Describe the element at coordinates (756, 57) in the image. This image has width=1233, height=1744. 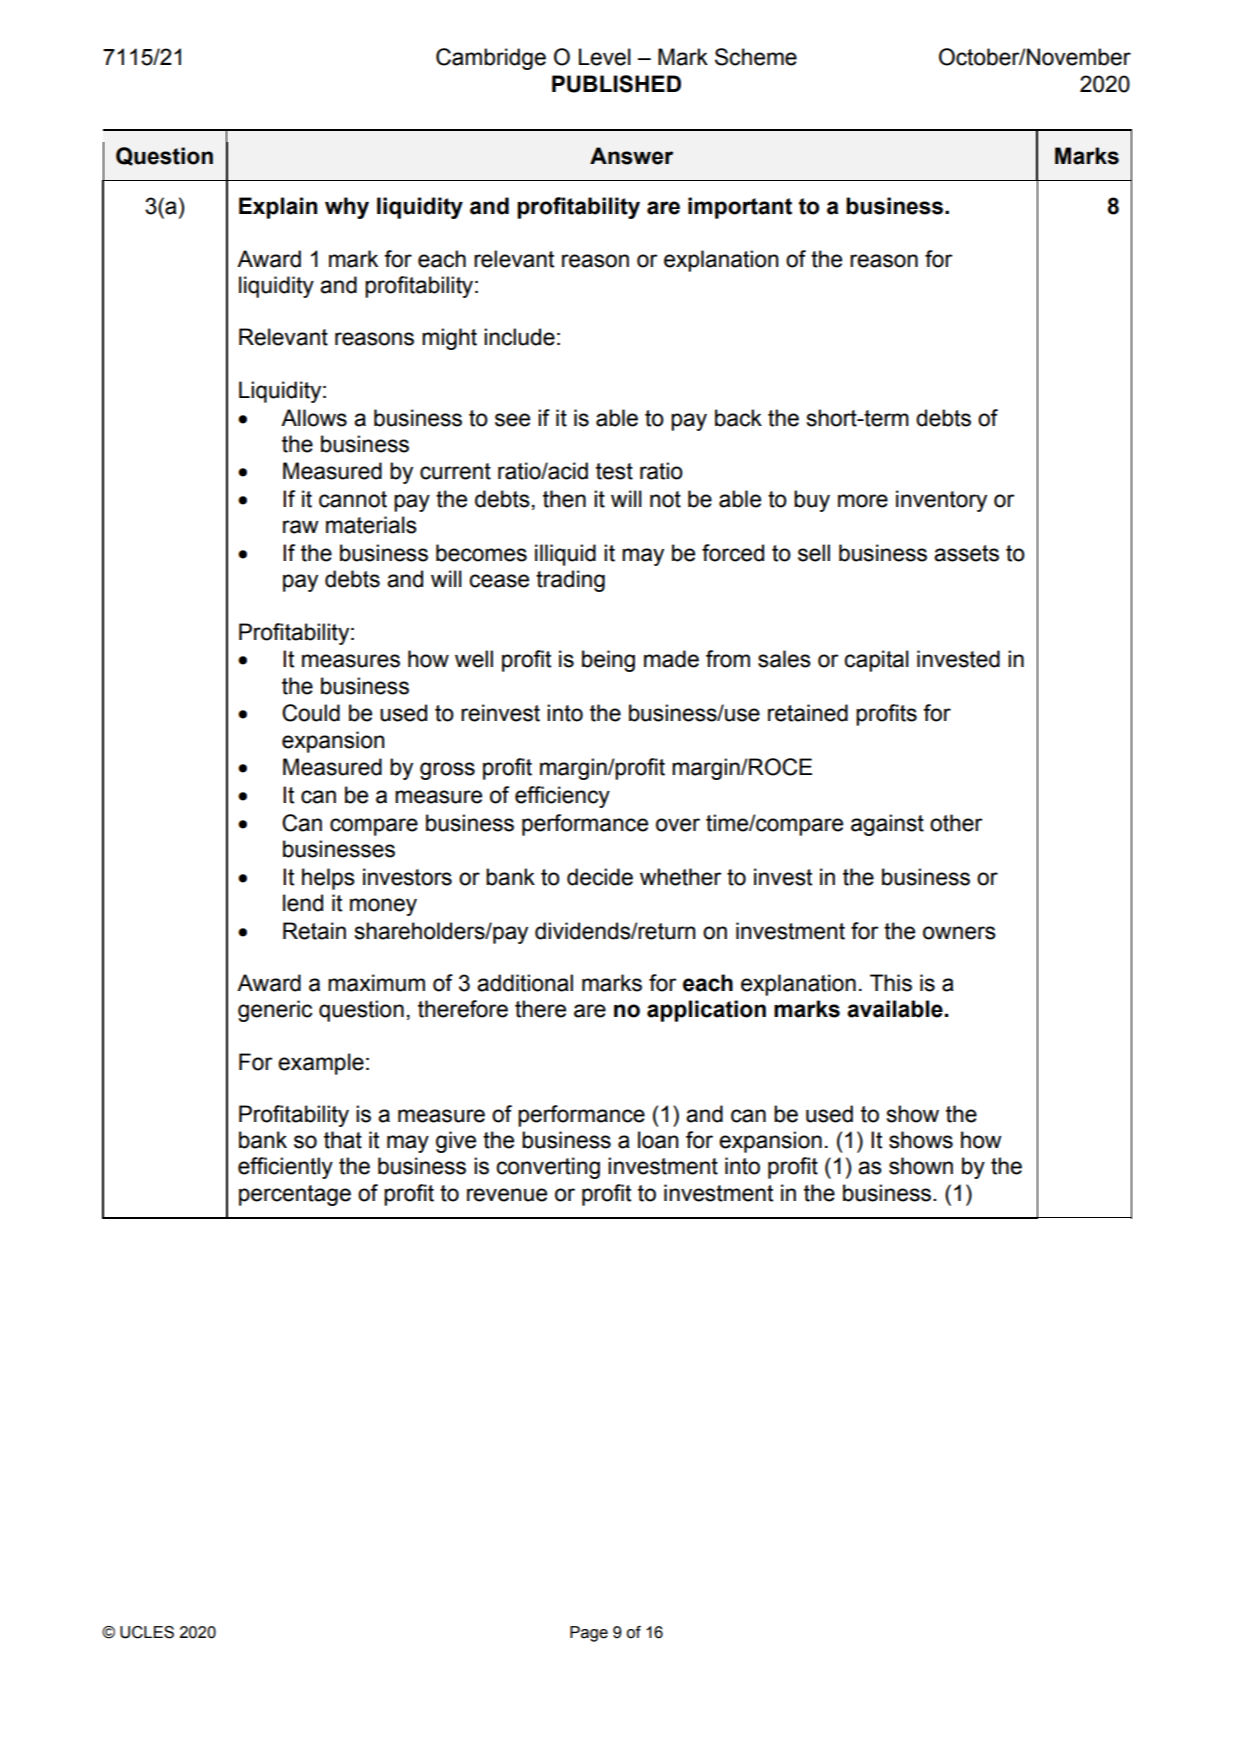
I see `Scheme` at that location.
